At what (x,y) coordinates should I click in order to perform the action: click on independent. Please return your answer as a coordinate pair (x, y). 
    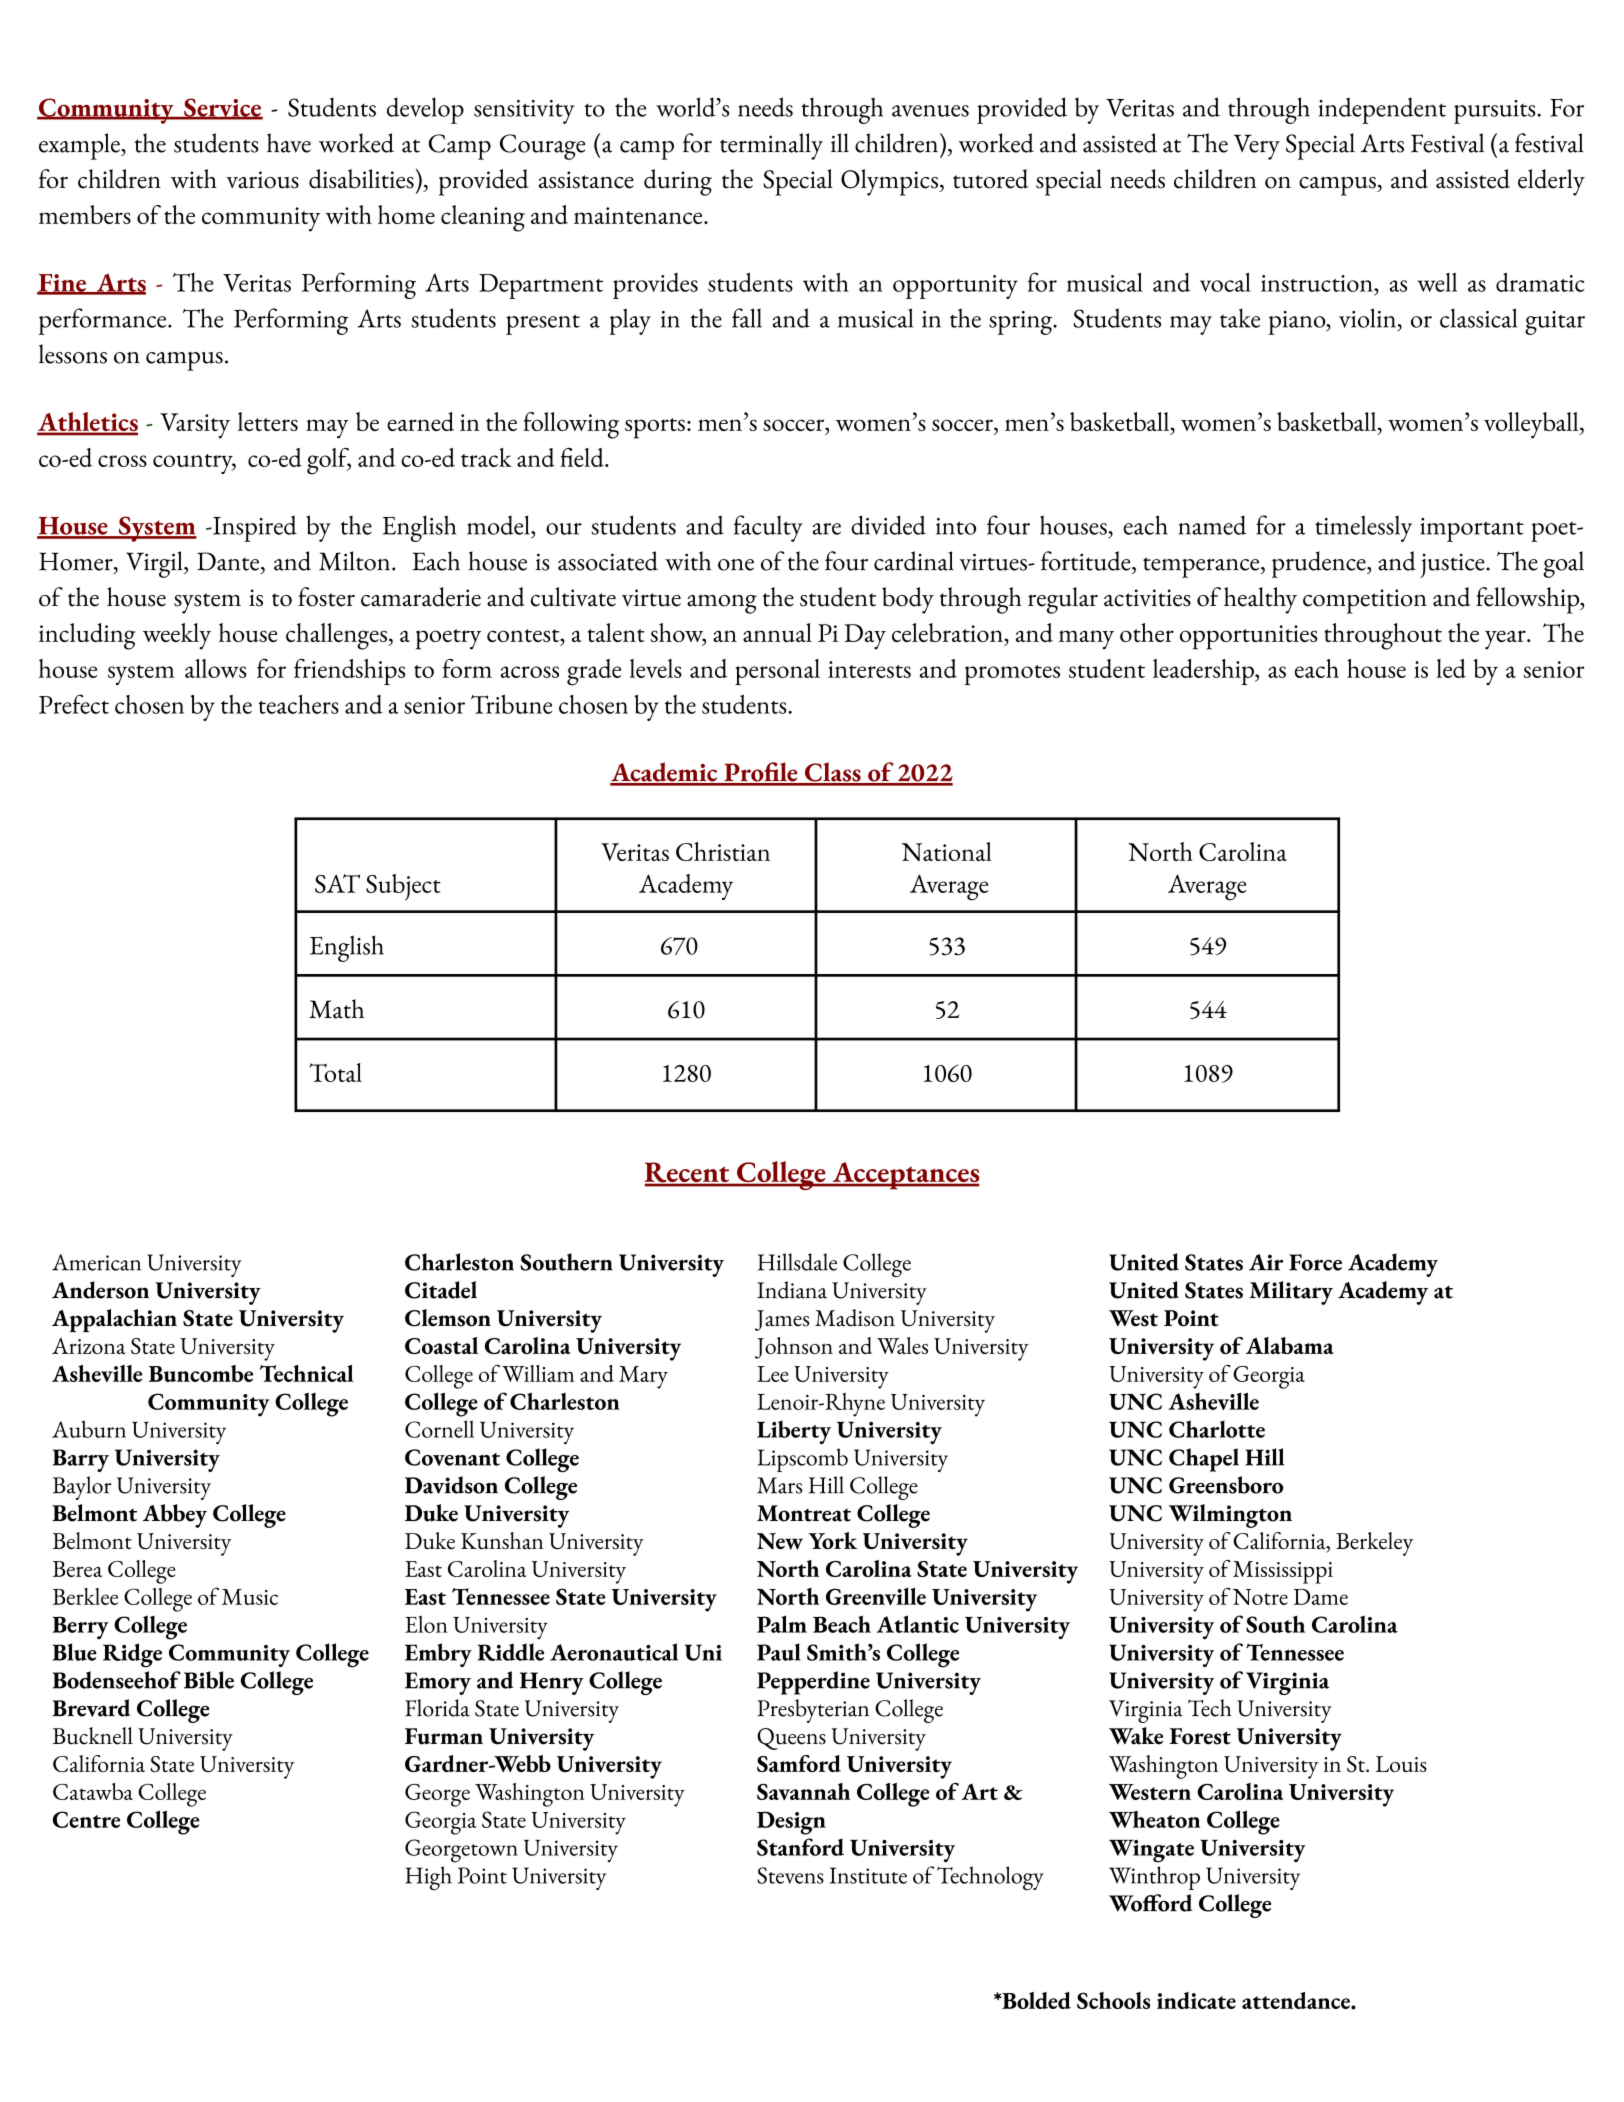
    Looking at the image, I should click on (1382, 110).
